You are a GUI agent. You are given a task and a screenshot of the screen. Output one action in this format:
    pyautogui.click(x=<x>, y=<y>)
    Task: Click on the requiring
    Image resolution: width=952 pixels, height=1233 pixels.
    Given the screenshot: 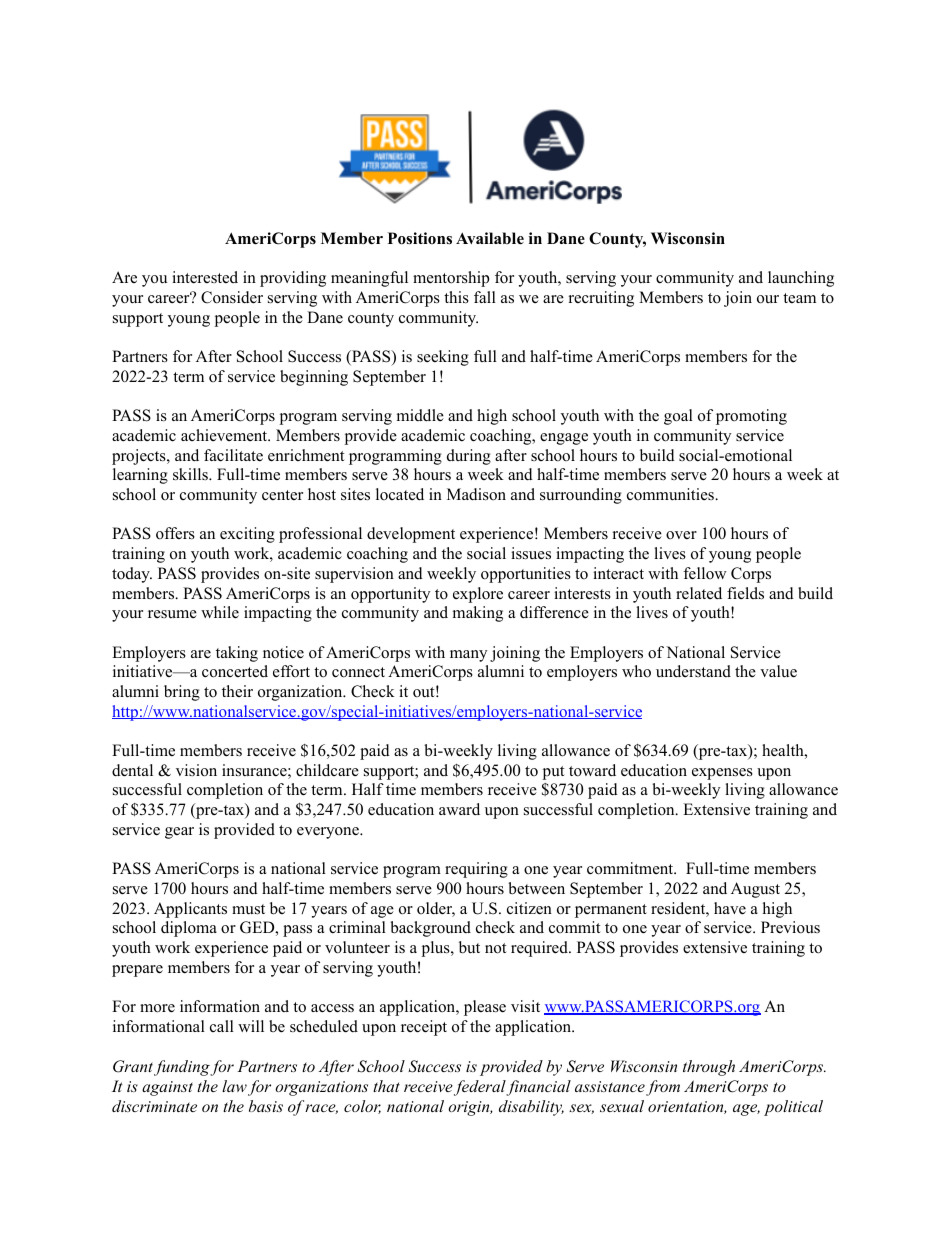 What is the action you would take?
    pyautogui.click(x=476, y=870)
